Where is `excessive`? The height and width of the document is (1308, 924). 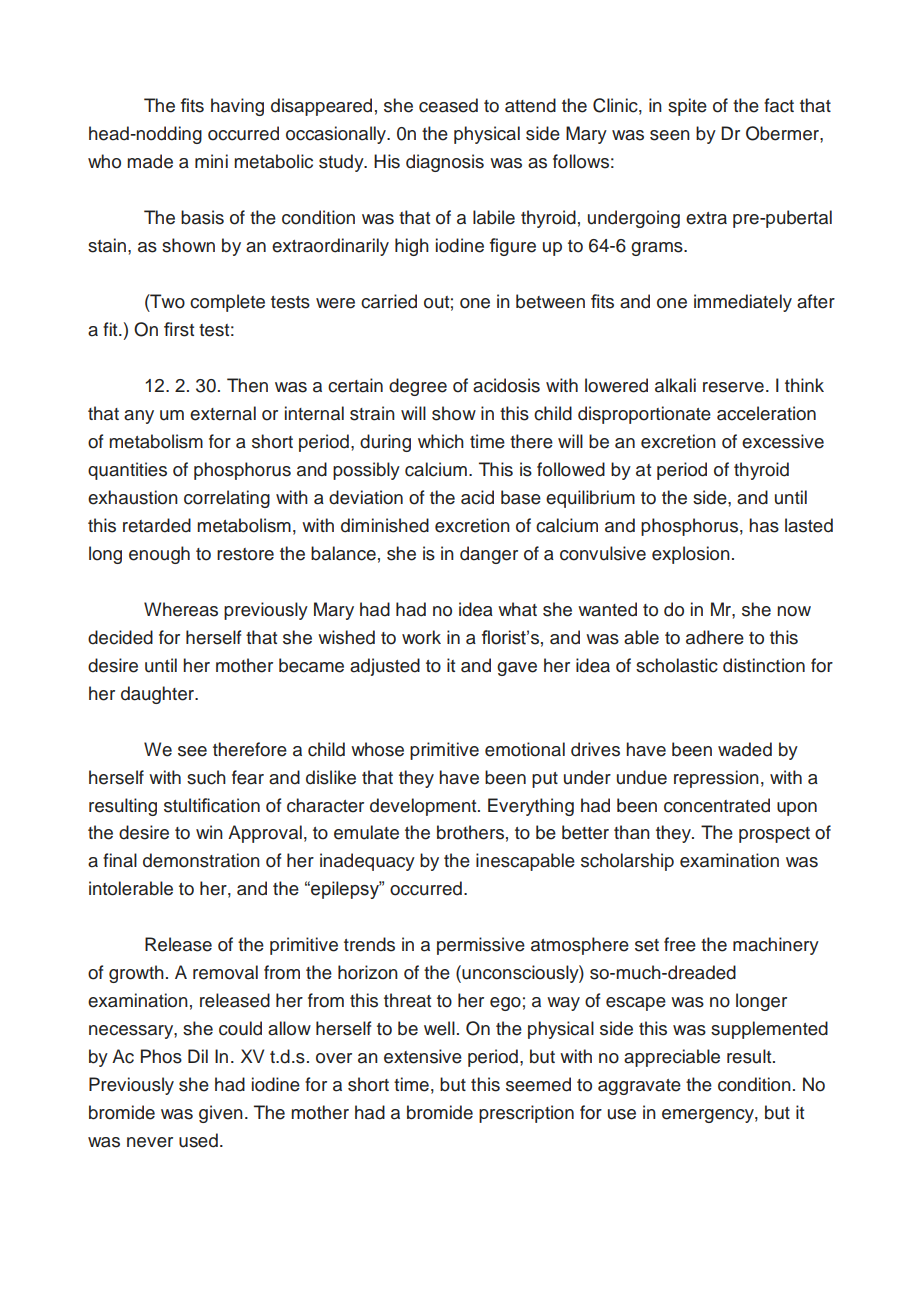
excessive is located at coordinates (783, 441).
